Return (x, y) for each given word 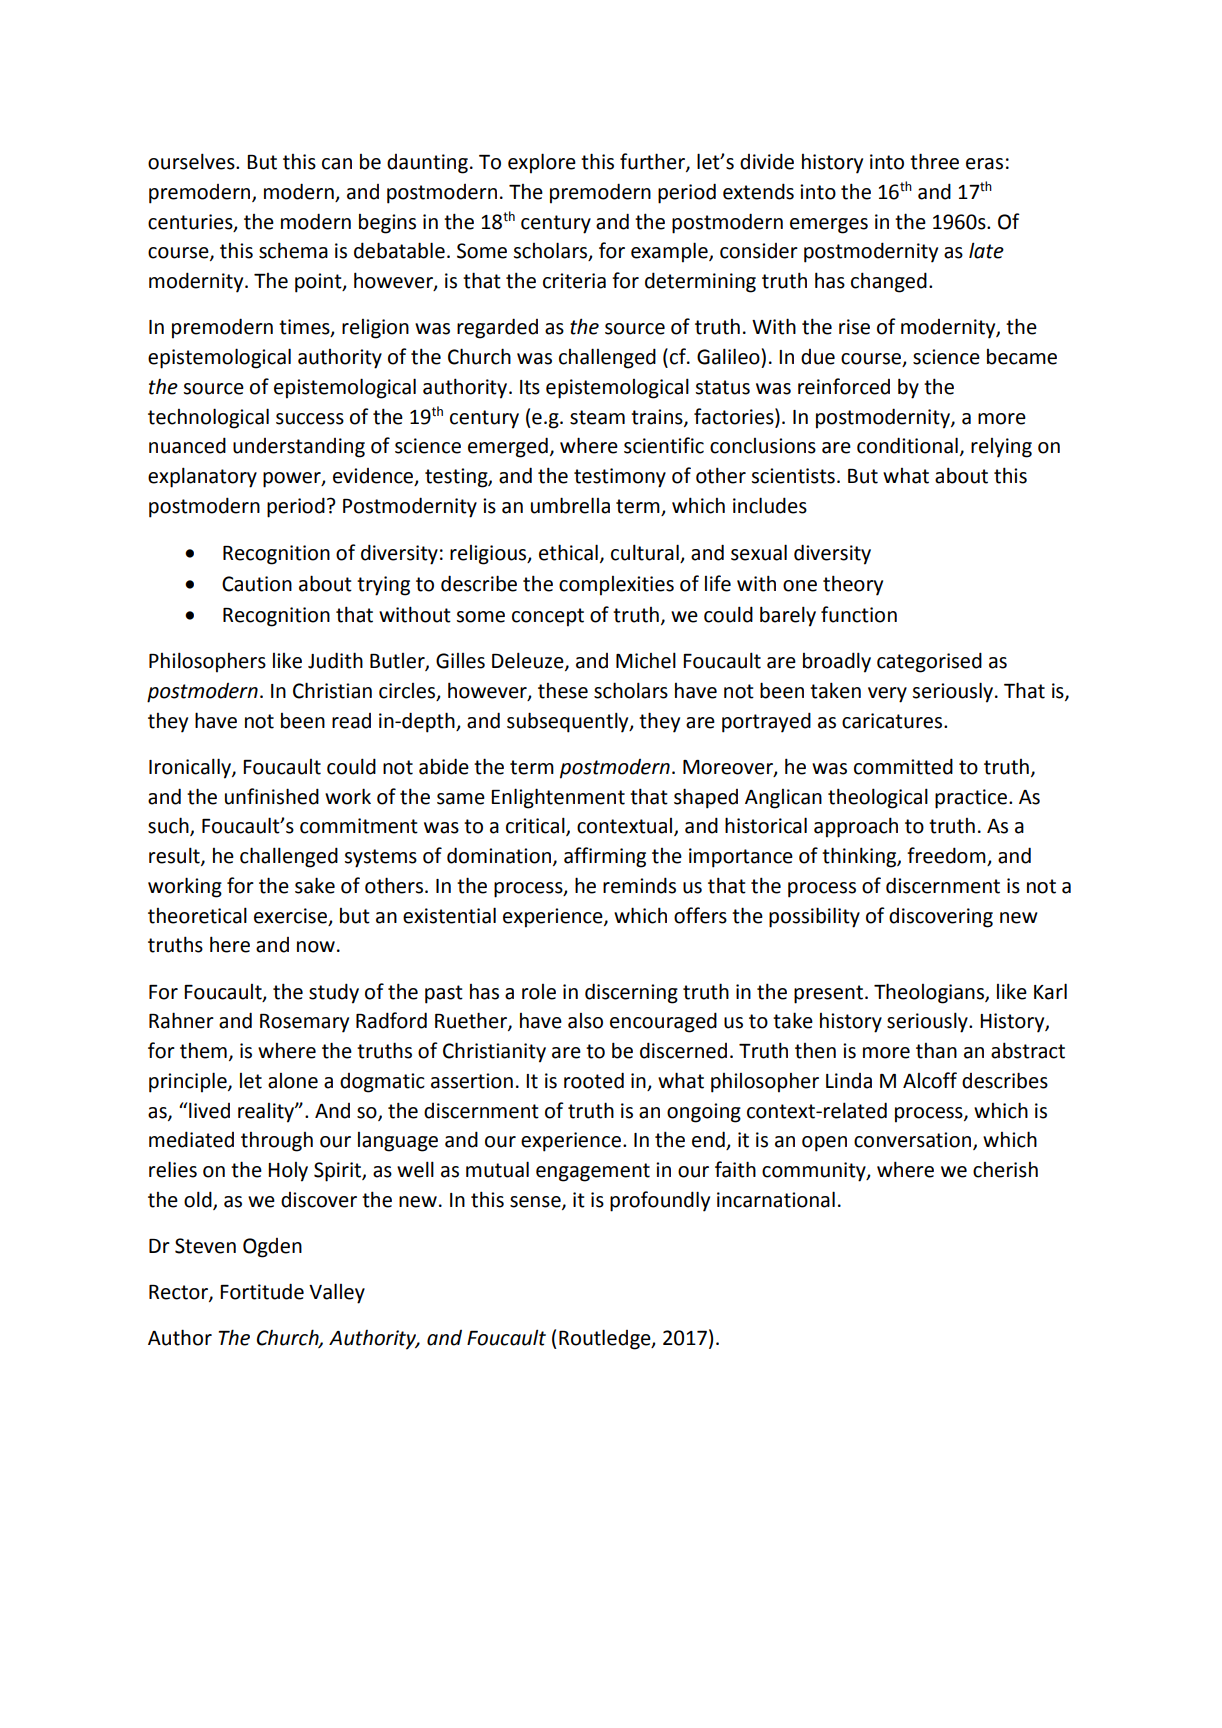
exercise (290, 916)
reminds (639, 885)
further (653, 162)
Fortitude (262, 1291)
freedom (947, 856)
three (934, 161)
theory (853, 585)
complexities (616, 586)
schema (293, 250)
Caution (257, 584)
